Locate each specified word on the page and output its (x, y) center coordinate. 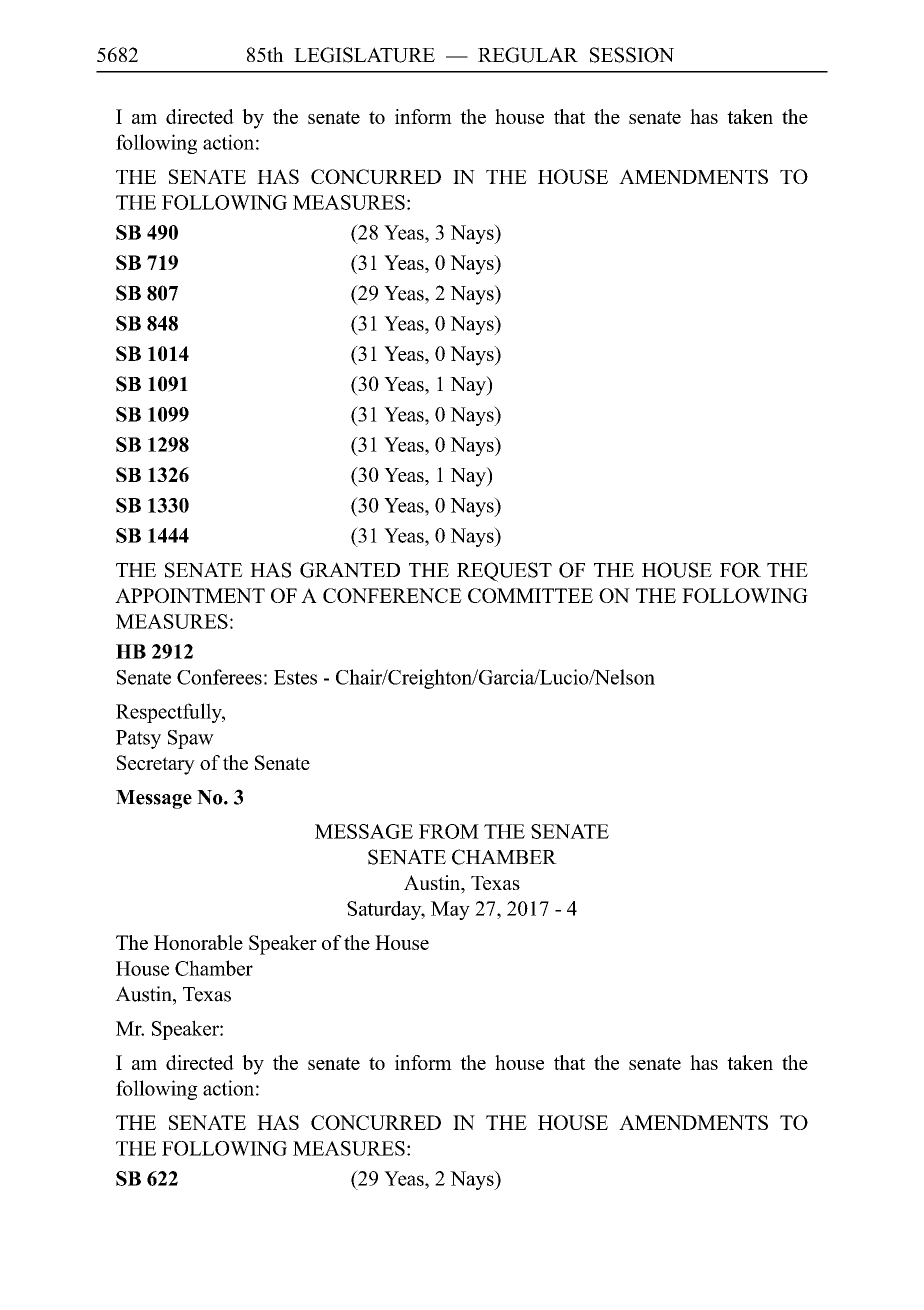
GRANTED (350, 570)
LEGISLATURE (364, 55)
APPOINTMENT (190, 595)
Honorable (198, 942)
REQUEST (504, 572)
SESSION (632, 55)
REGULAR (528, 55)
